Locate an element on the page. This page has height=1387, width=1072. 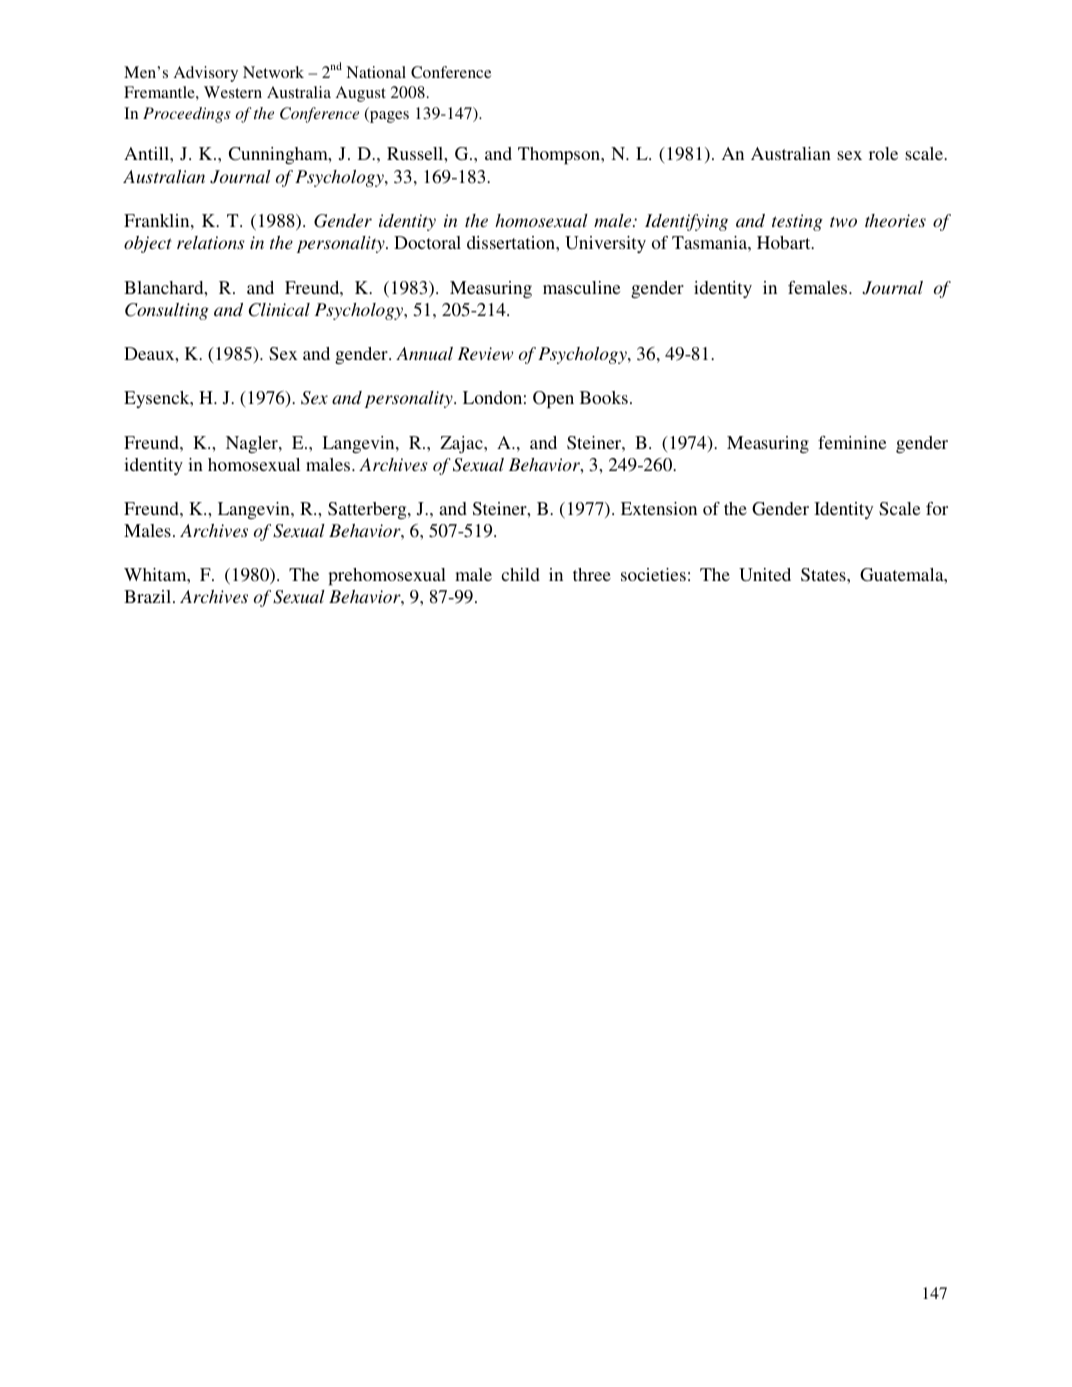
Western is located at coordinates (233, 92).
